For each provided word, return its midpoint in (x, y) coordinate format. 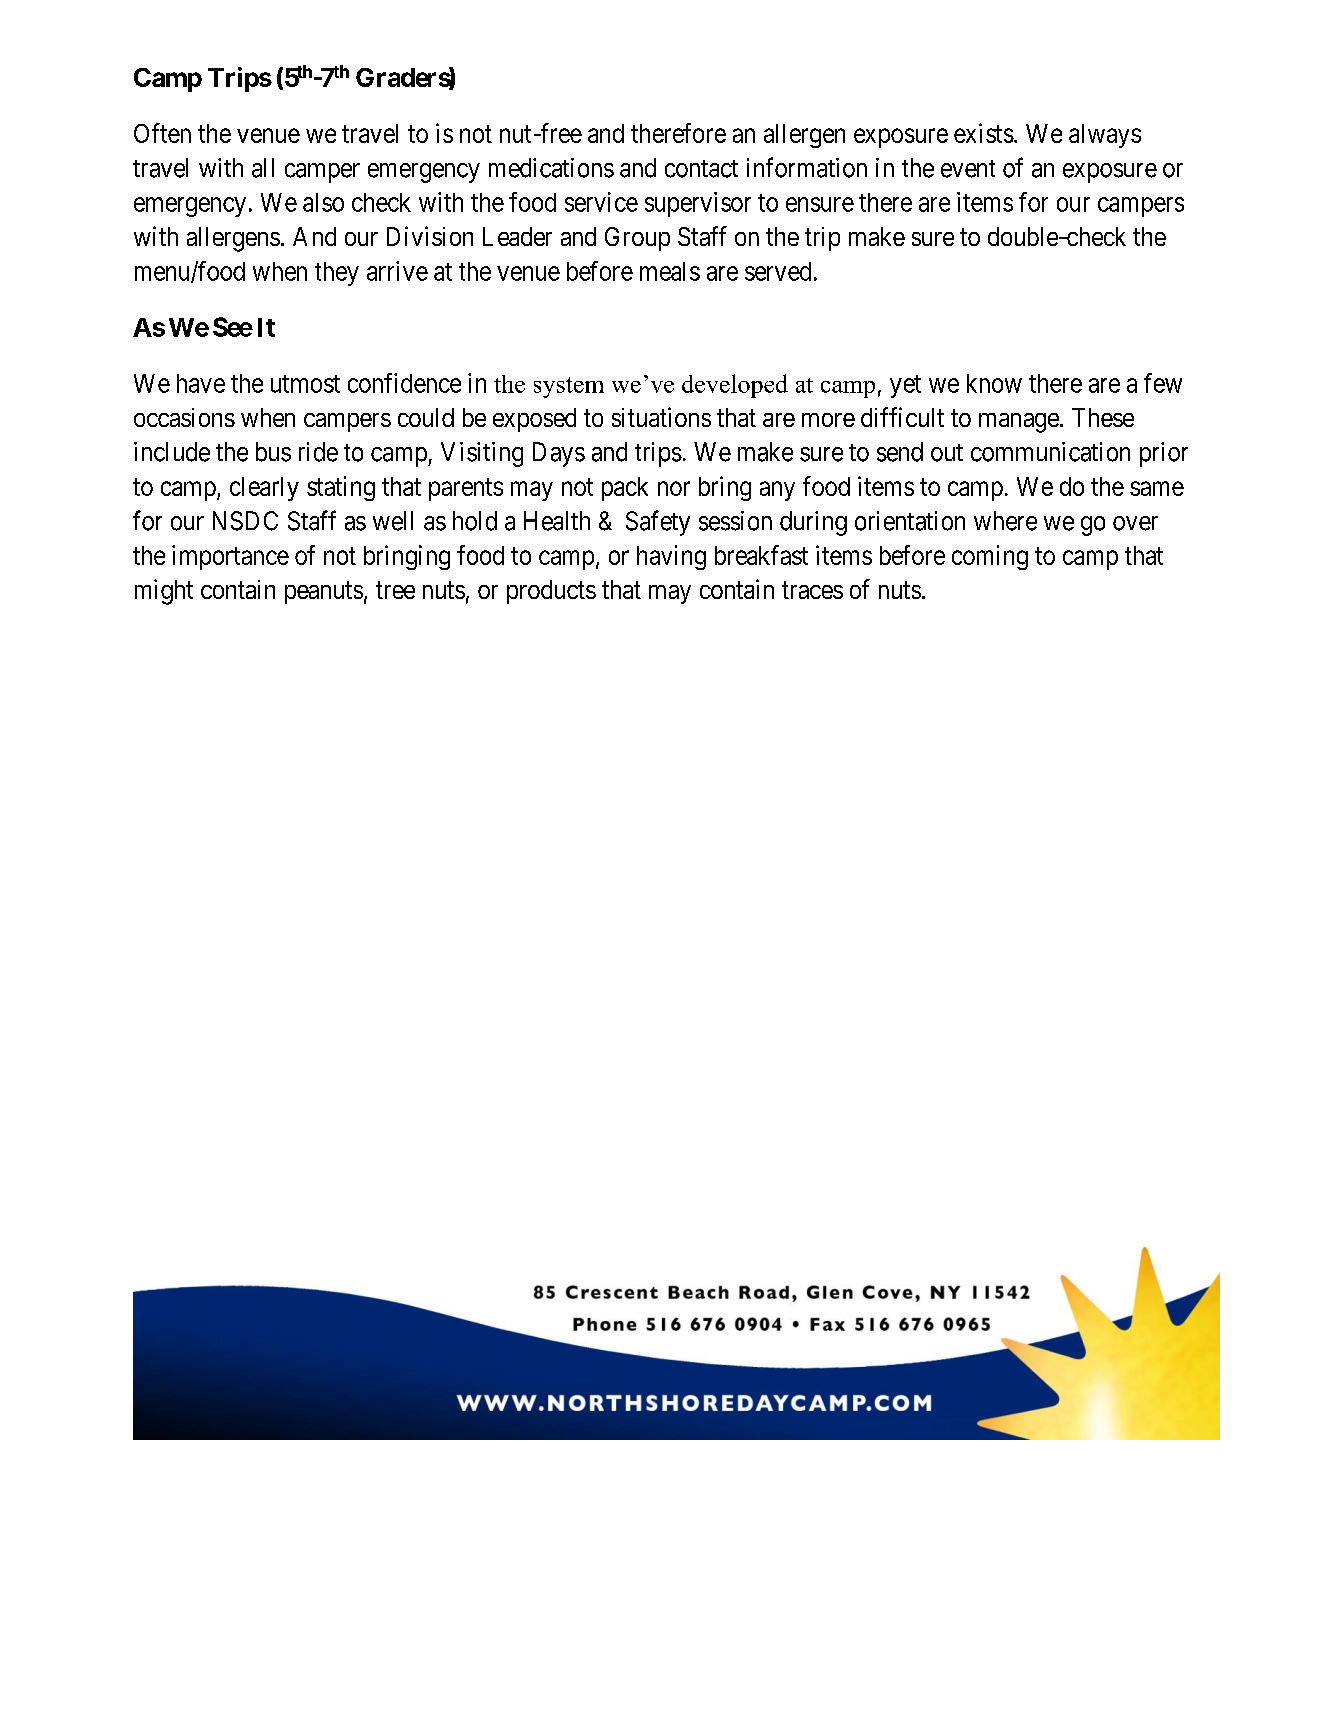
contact (701, 169)
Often (162, 133)
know (994, 383)
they (337, 274)
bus (273, 452)
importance (230, 557)
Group (637, 239)
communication (1050, 452)
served (778, 271)
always (1105, 136)
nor (674, 488)
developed (735, 386)
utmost (305, 384)
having (671, 557)
